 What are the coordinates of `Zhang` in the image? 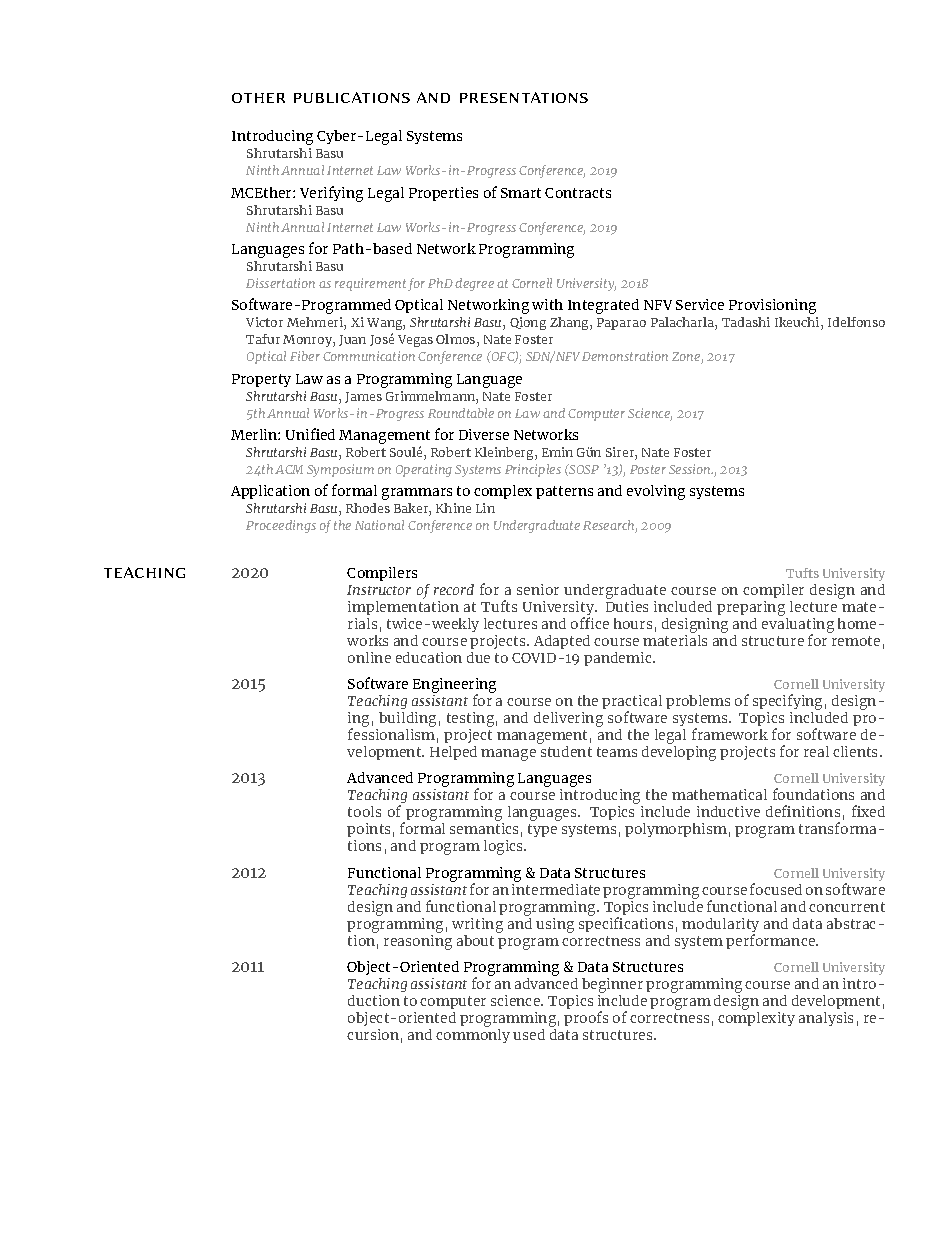 It's located at (570, 323).
